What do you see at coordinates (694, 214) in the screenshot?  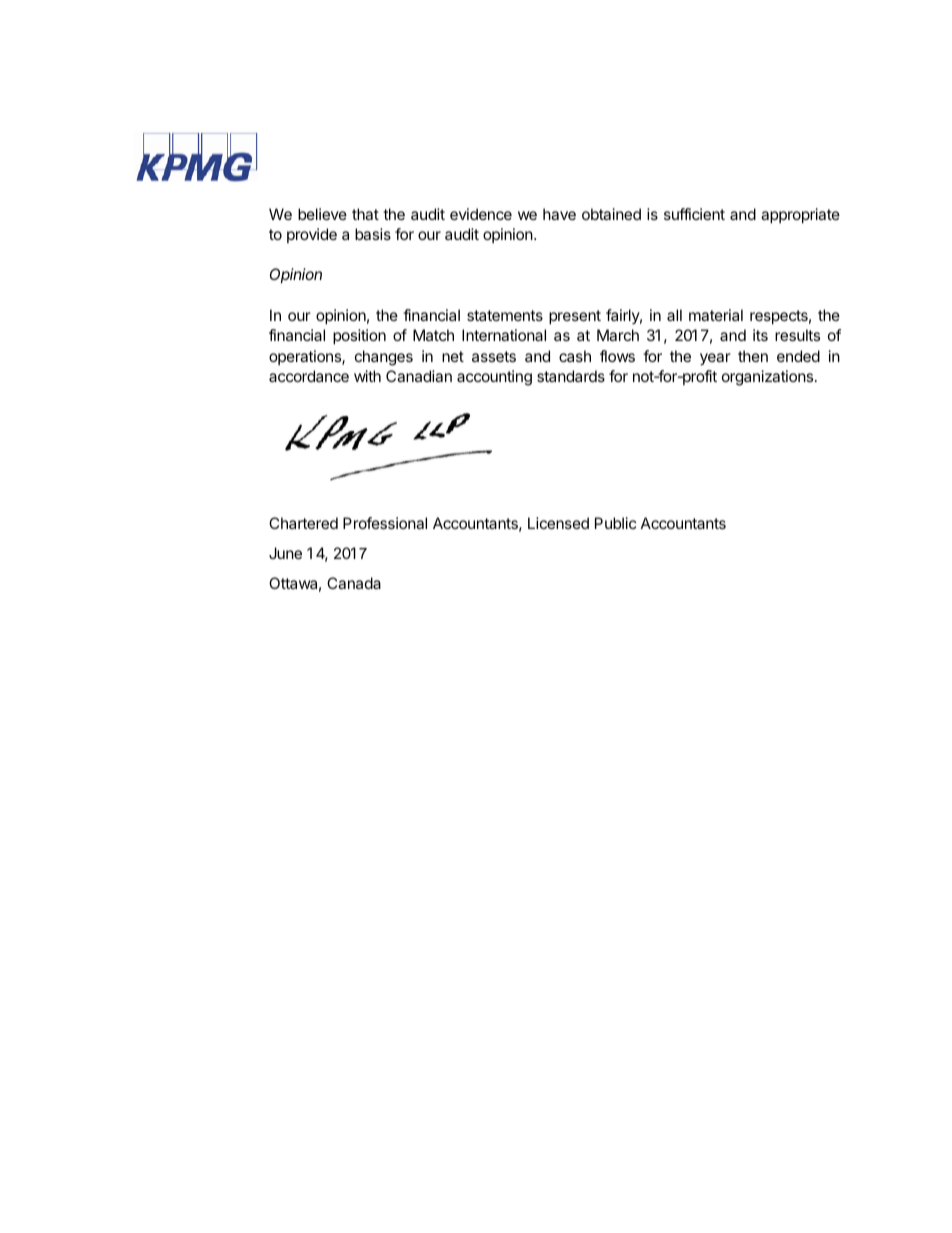 I see `sufficient` at bounding box center [694, 214].
